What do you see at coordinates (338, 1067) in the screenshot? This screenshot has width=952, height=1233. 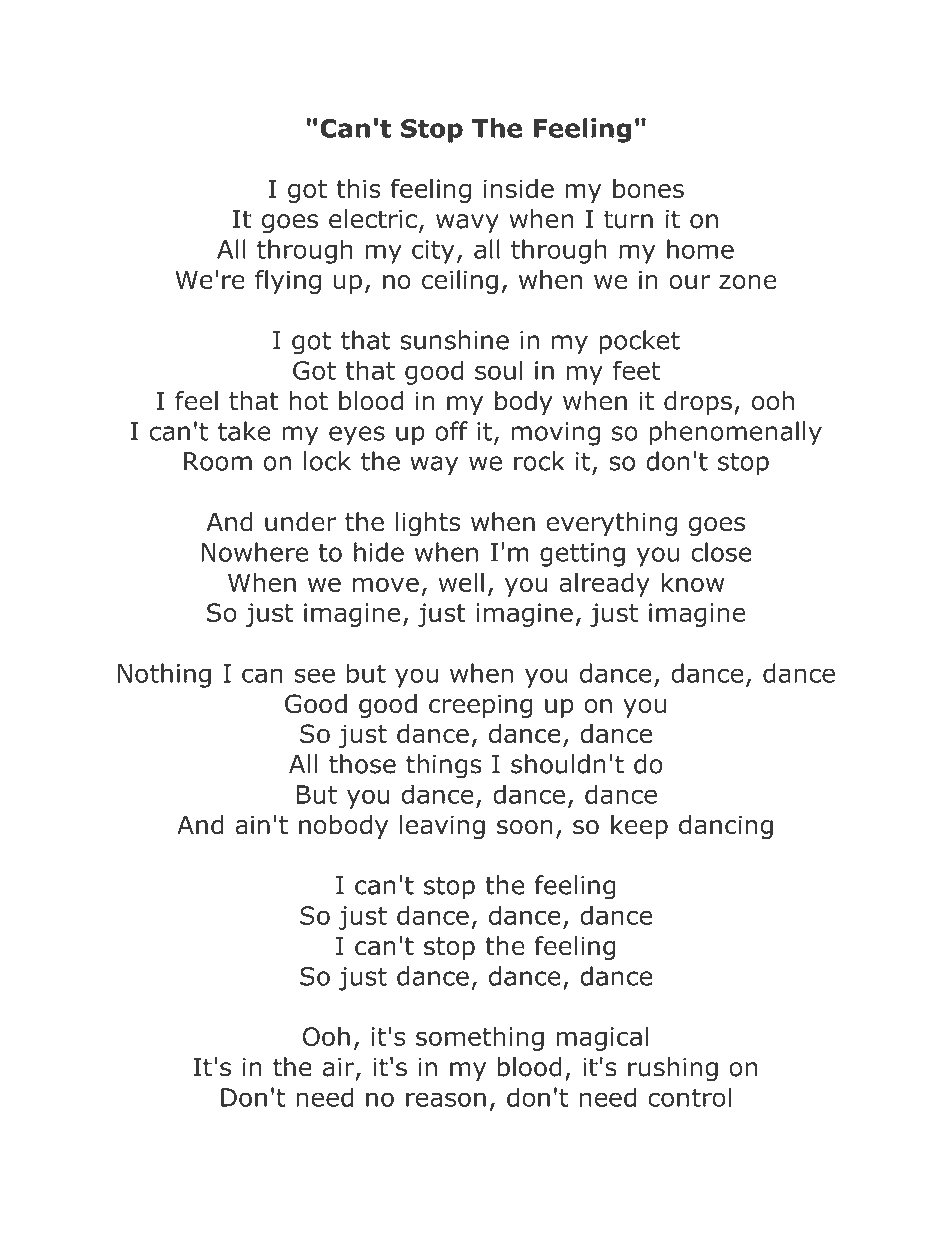 I see `air` at bounding box center [338, 1067].
